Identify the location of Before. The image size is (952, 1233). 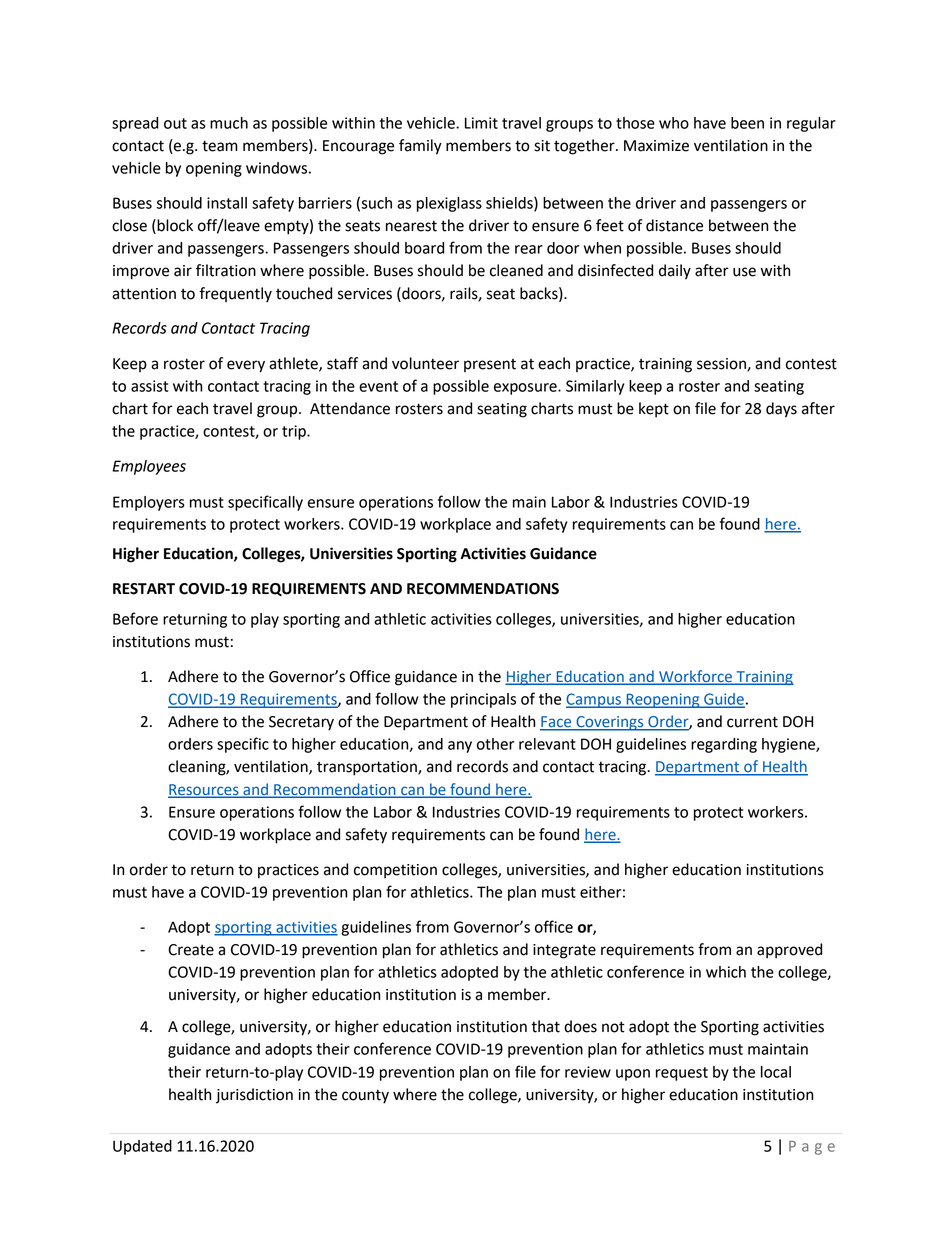
(135, 618).
